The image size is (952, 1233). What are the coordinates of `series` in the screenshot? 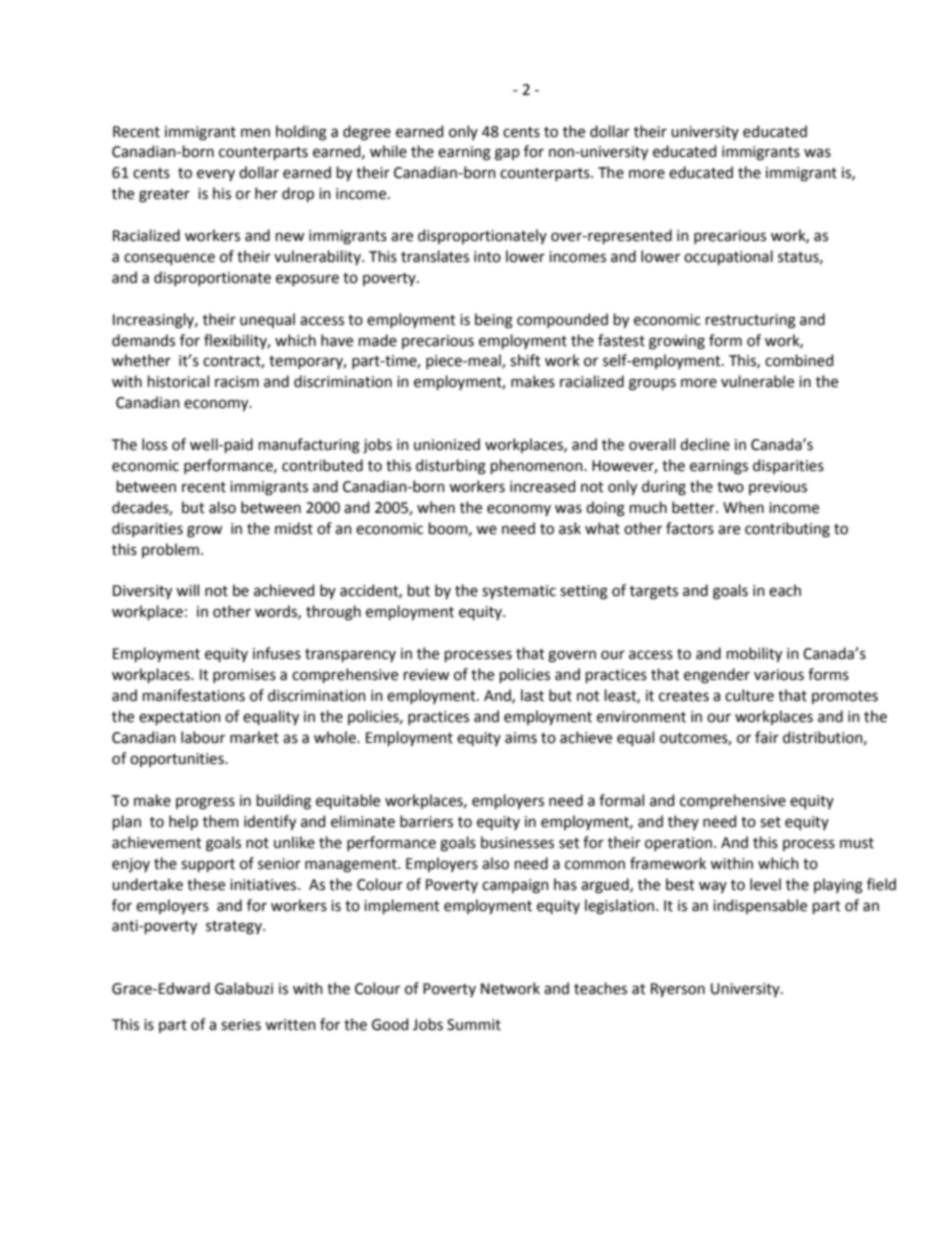 It's located at (241, 1025).
